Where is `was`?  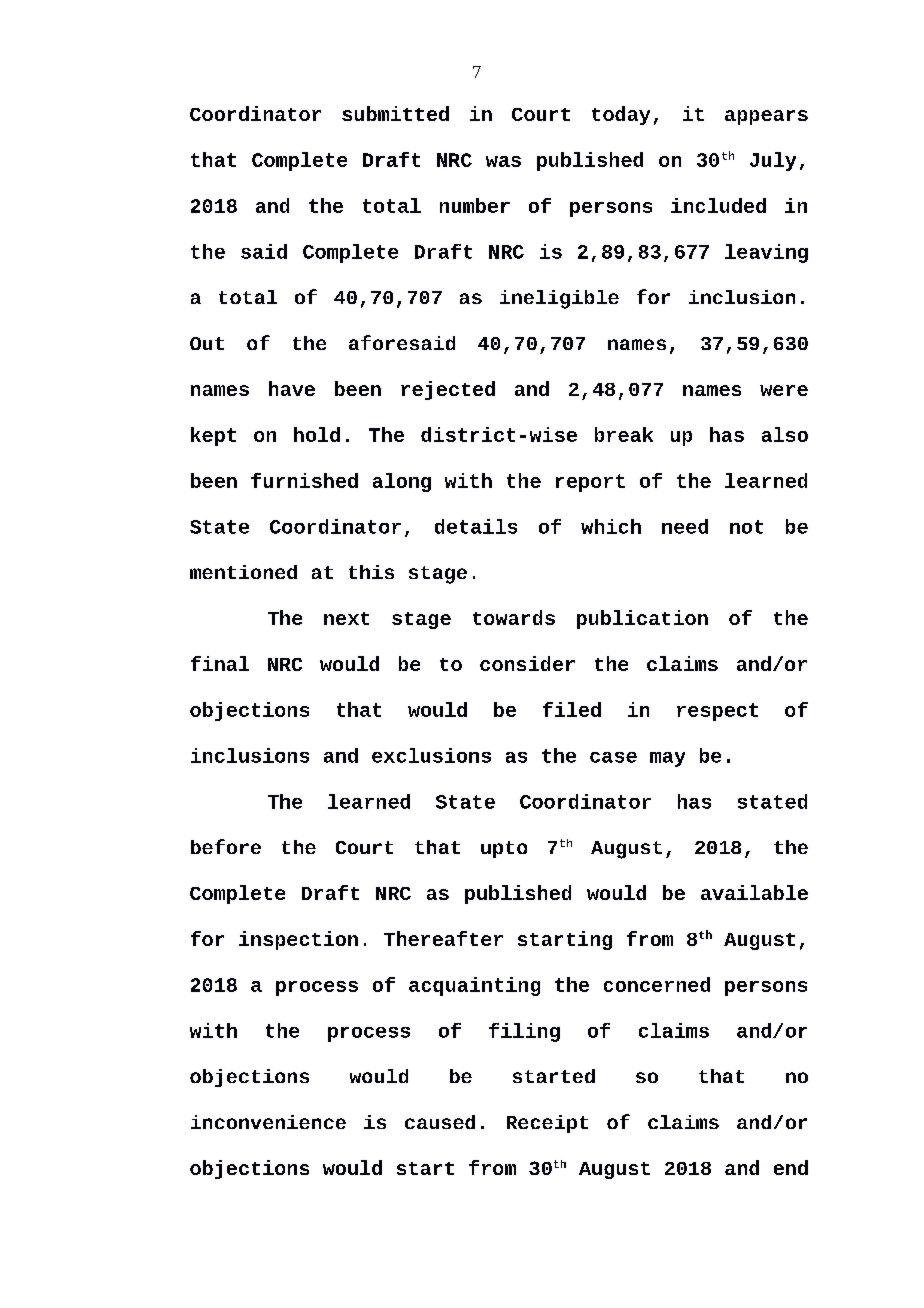
was is located at coordinates (503, 161).
